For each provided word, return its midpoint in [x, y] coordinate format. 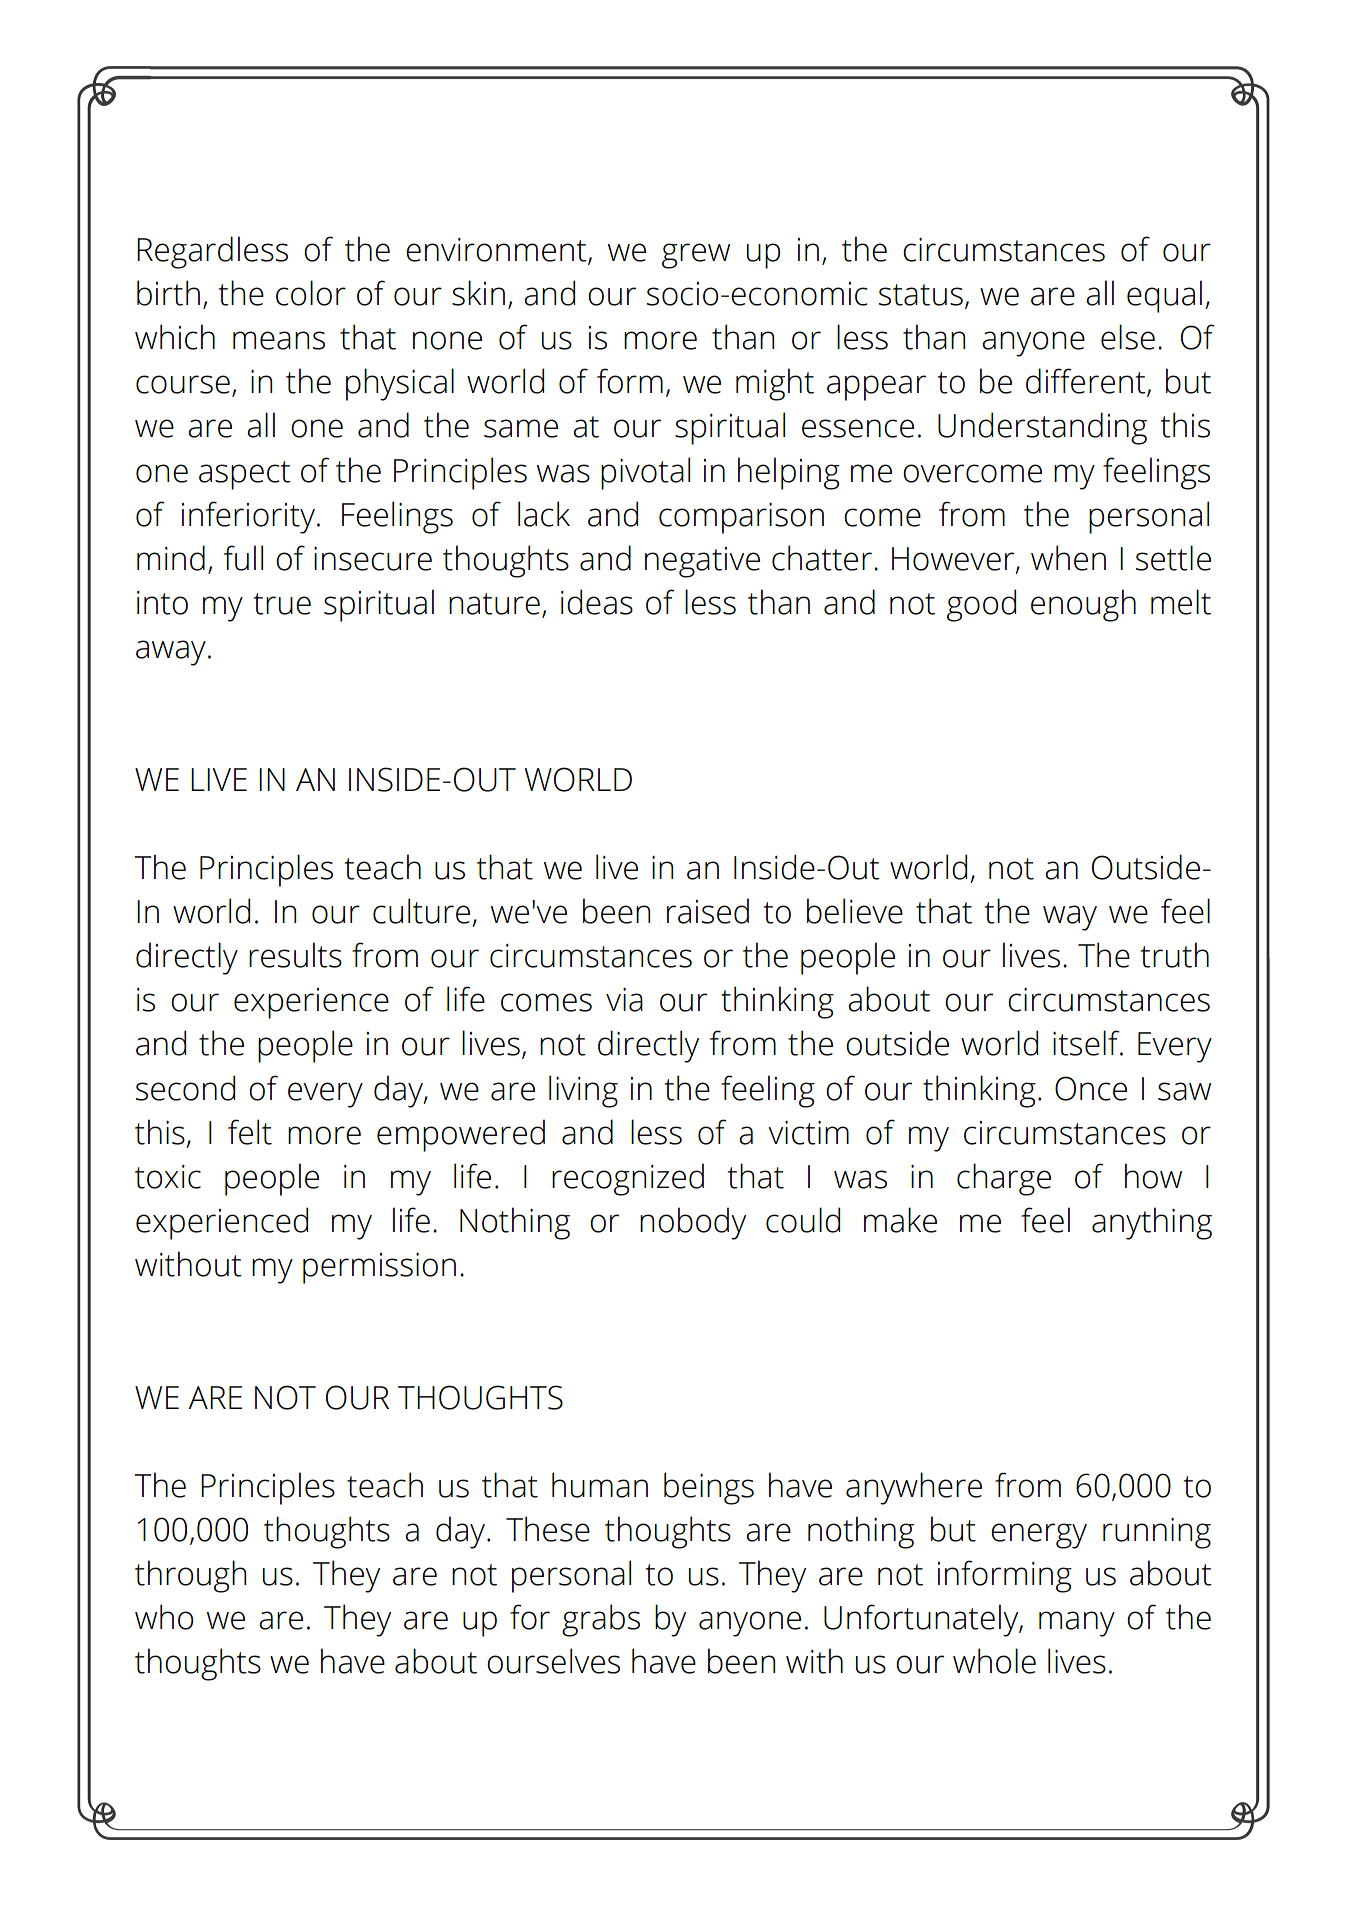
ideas [597, 602]
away [171, 653]
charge [1004, 1179]
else [1128, 337]
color [311, 293]
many [1077, 1624]
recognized [628, 1179]
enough [1083, 605]
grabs [601, 1620]
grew [696, 256]
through [190, 1576]
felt [250, 1132]
